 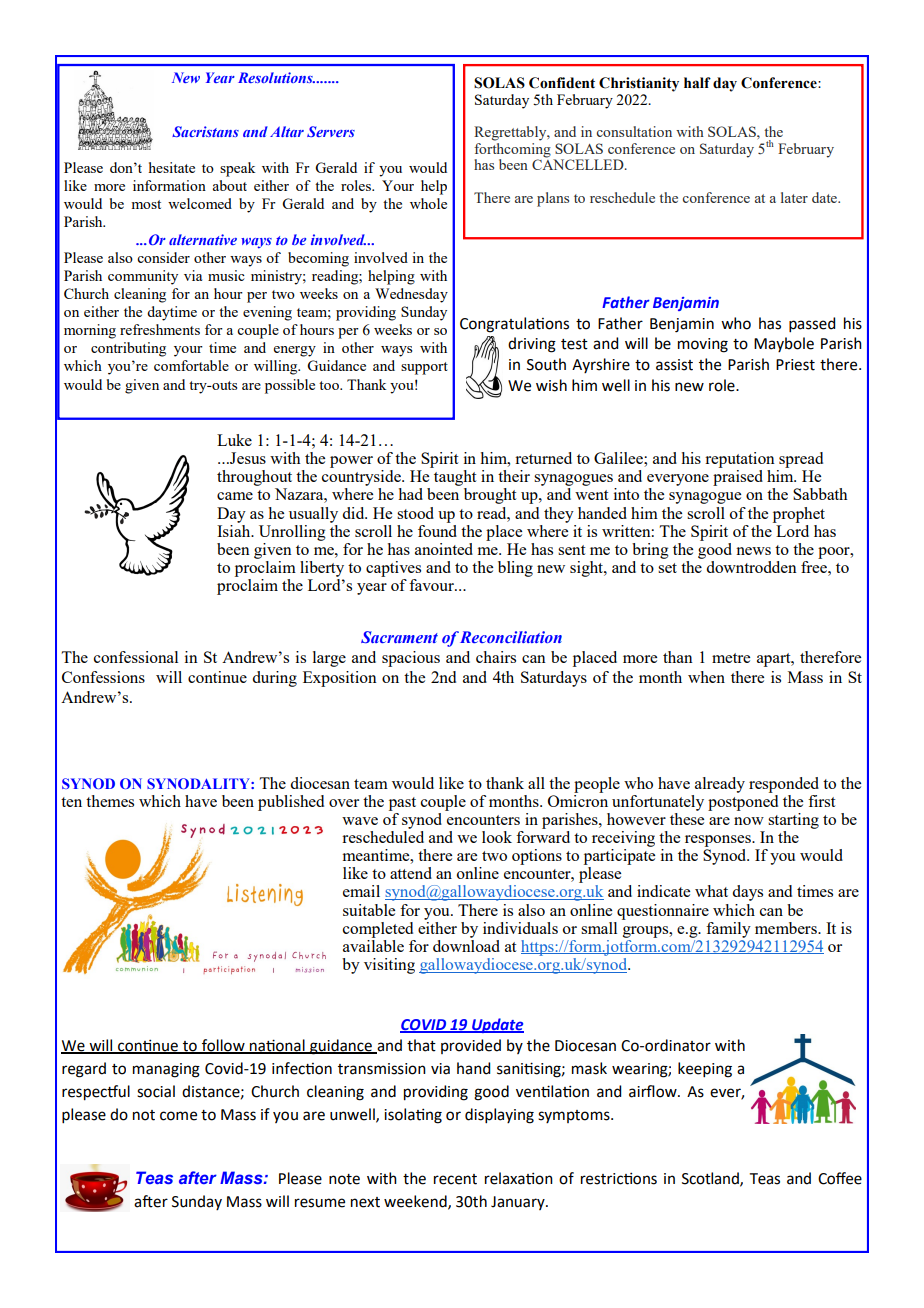 I want to click on hesitate, so click(x=172, y=167).
